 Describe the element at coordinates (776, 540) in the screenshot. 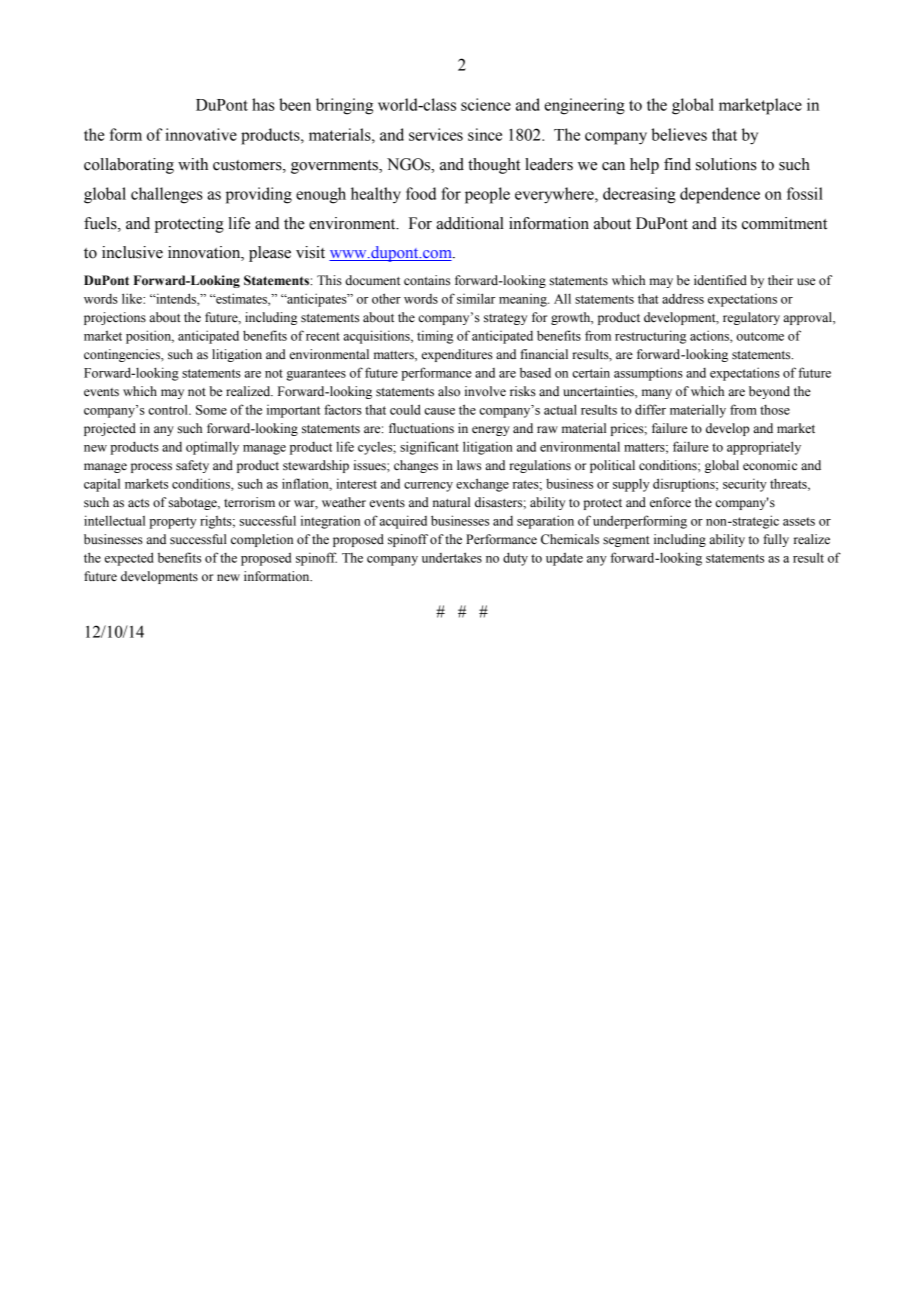

I see `fully` at that location.
